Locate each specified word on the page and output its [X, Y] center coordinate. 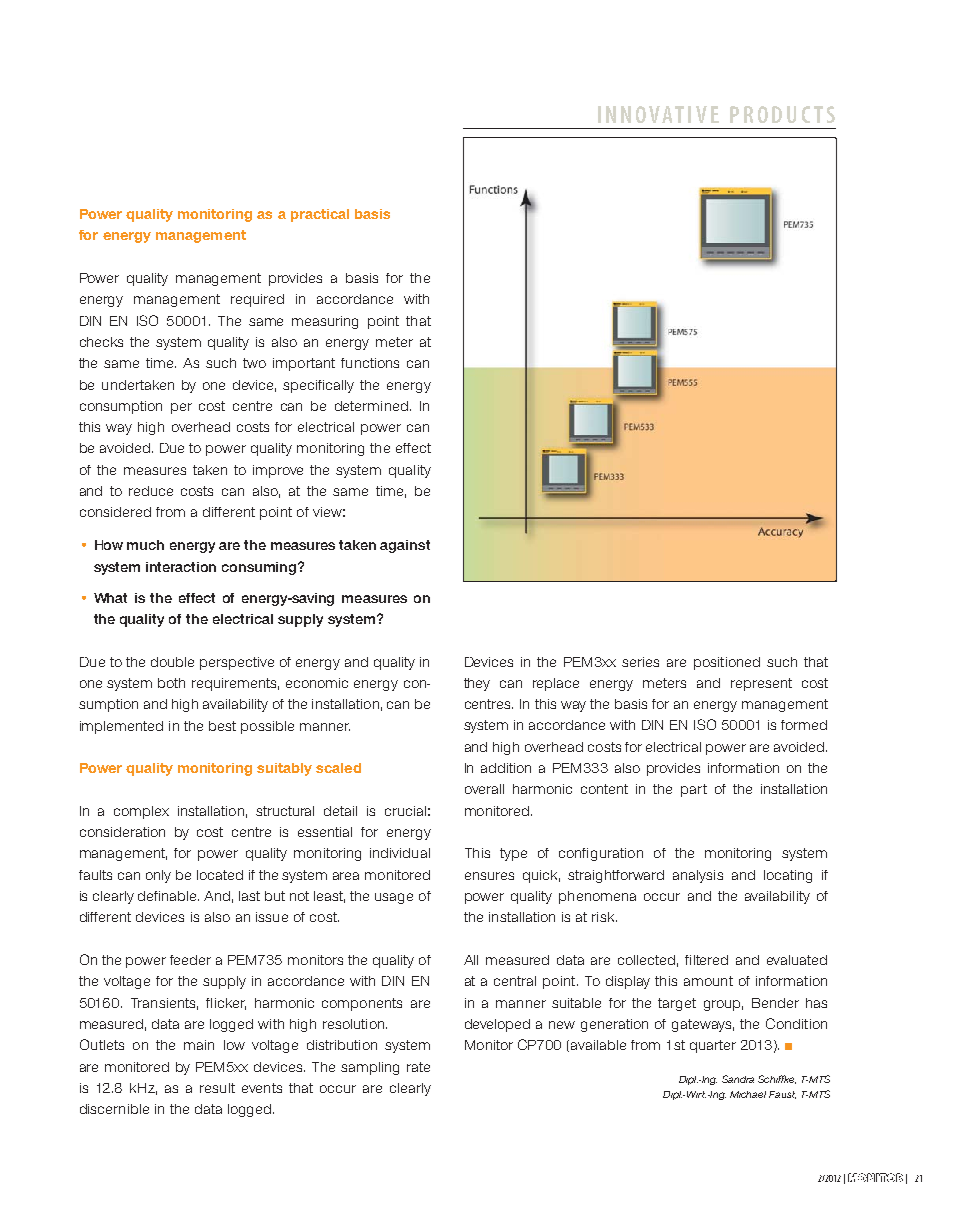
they [477, 684]
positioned [727, 663]
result [217, 1088]
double [172, 662]
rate [418, 1067]
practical [320, 215]
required [257, 300]
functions [370, 363]
